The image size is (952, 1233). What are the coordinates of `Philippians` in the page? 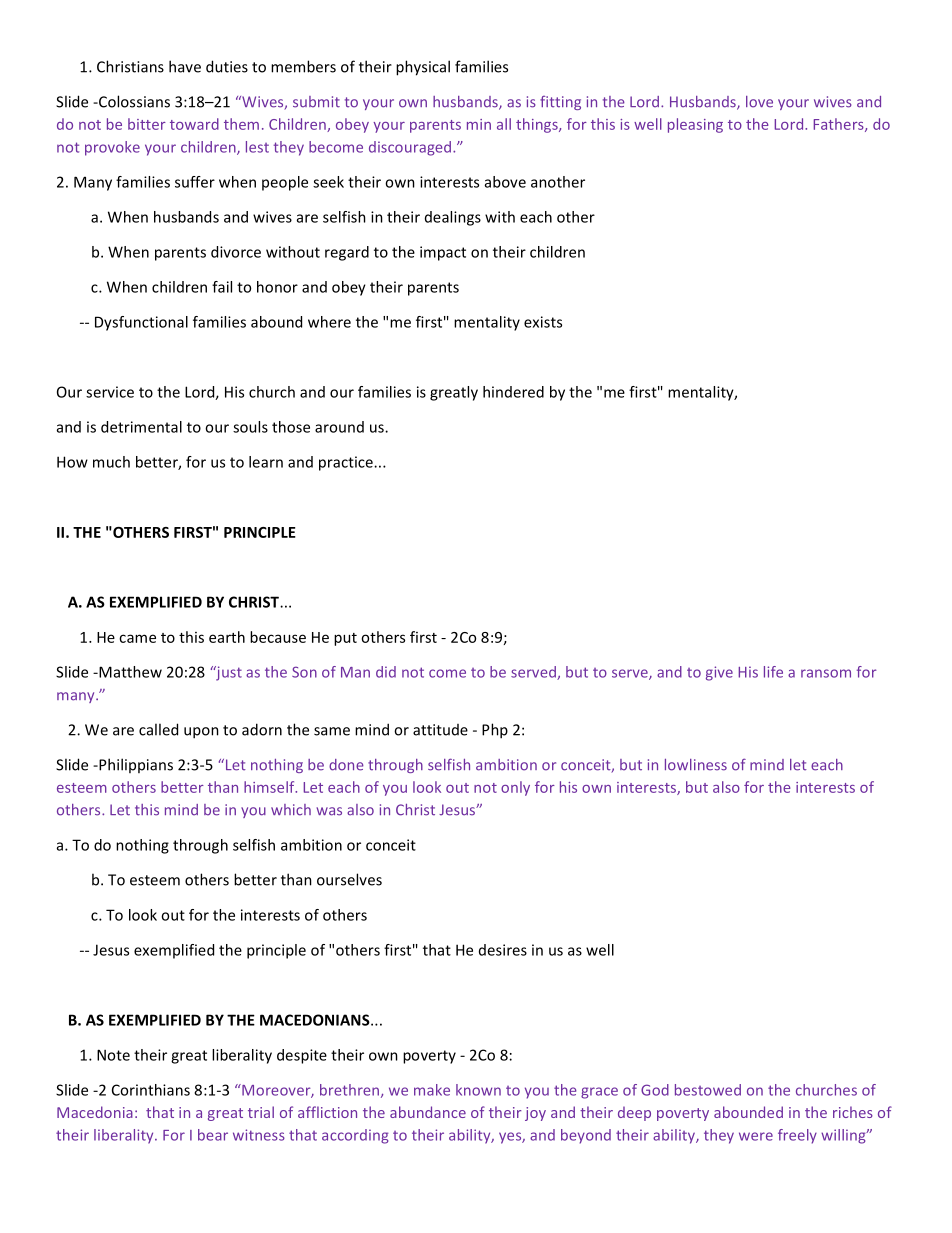 It's located at (135, 765).
